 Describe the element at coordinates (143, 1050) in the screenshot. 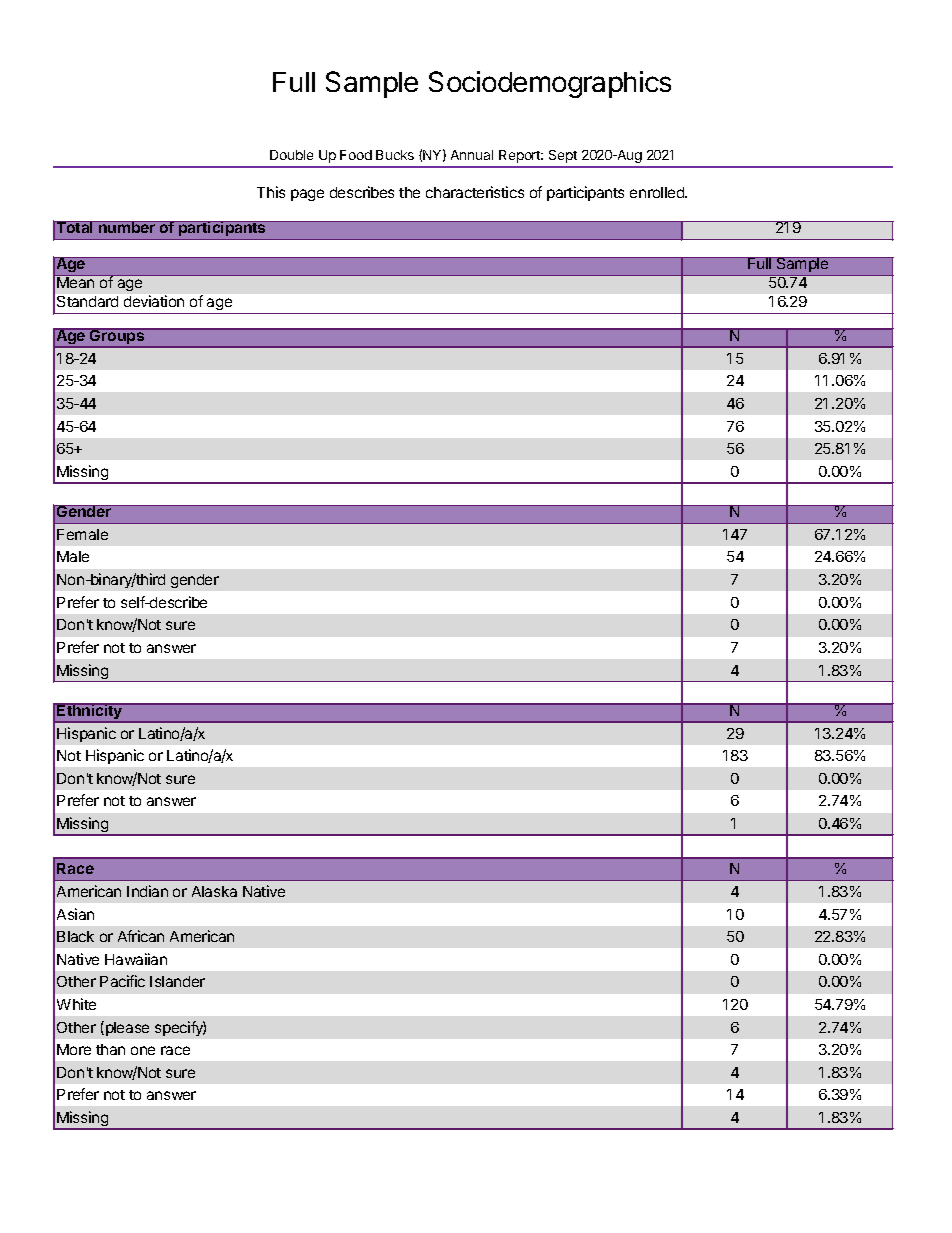

I see `one` at that location.
